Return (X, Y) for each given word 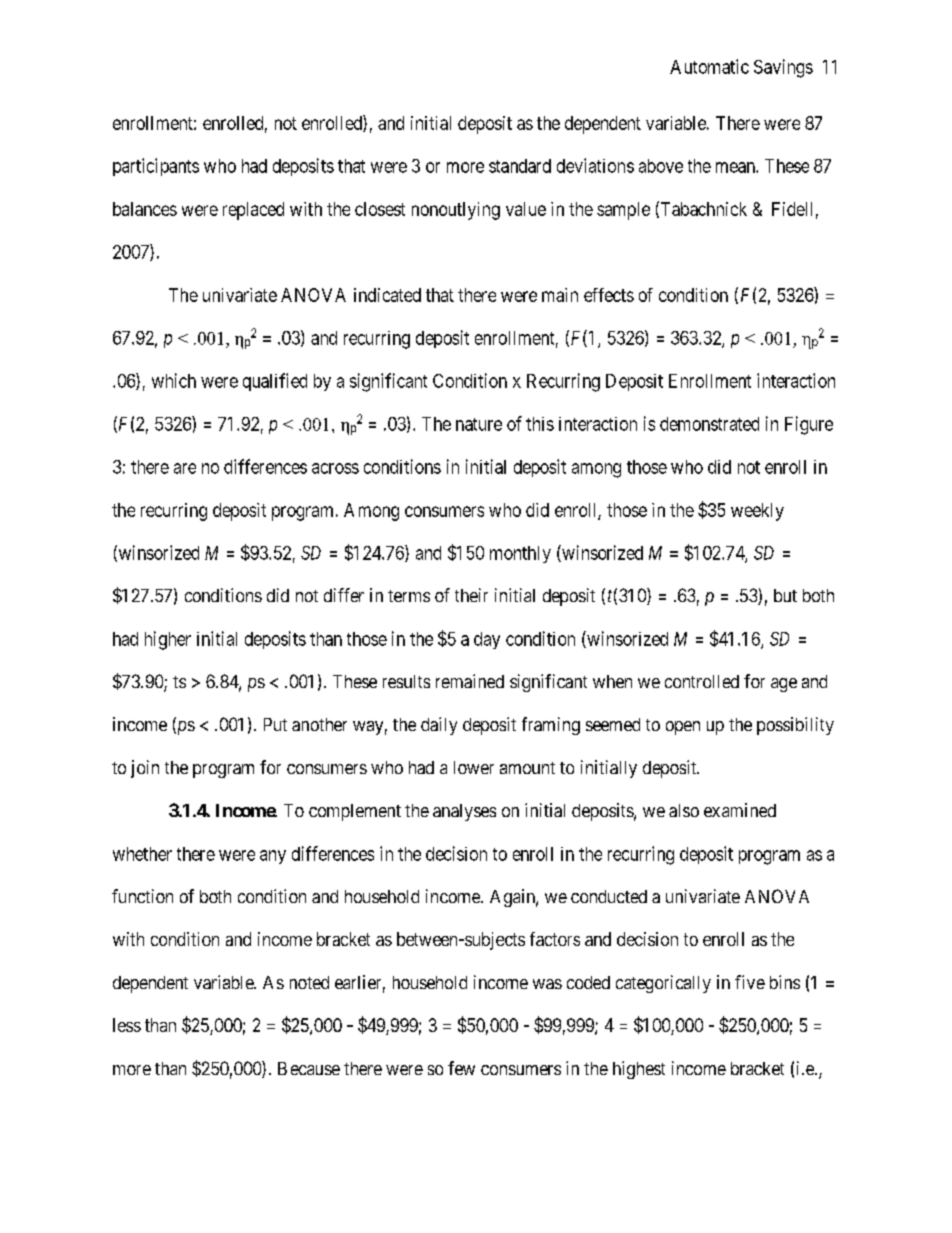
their (471, 595)
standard (520, 166)
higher (168, 640)
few (461, 1068)
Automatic (709, 66)
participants (156, 167)
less (127, 1025)
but (785, 595)
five (750, 982)
